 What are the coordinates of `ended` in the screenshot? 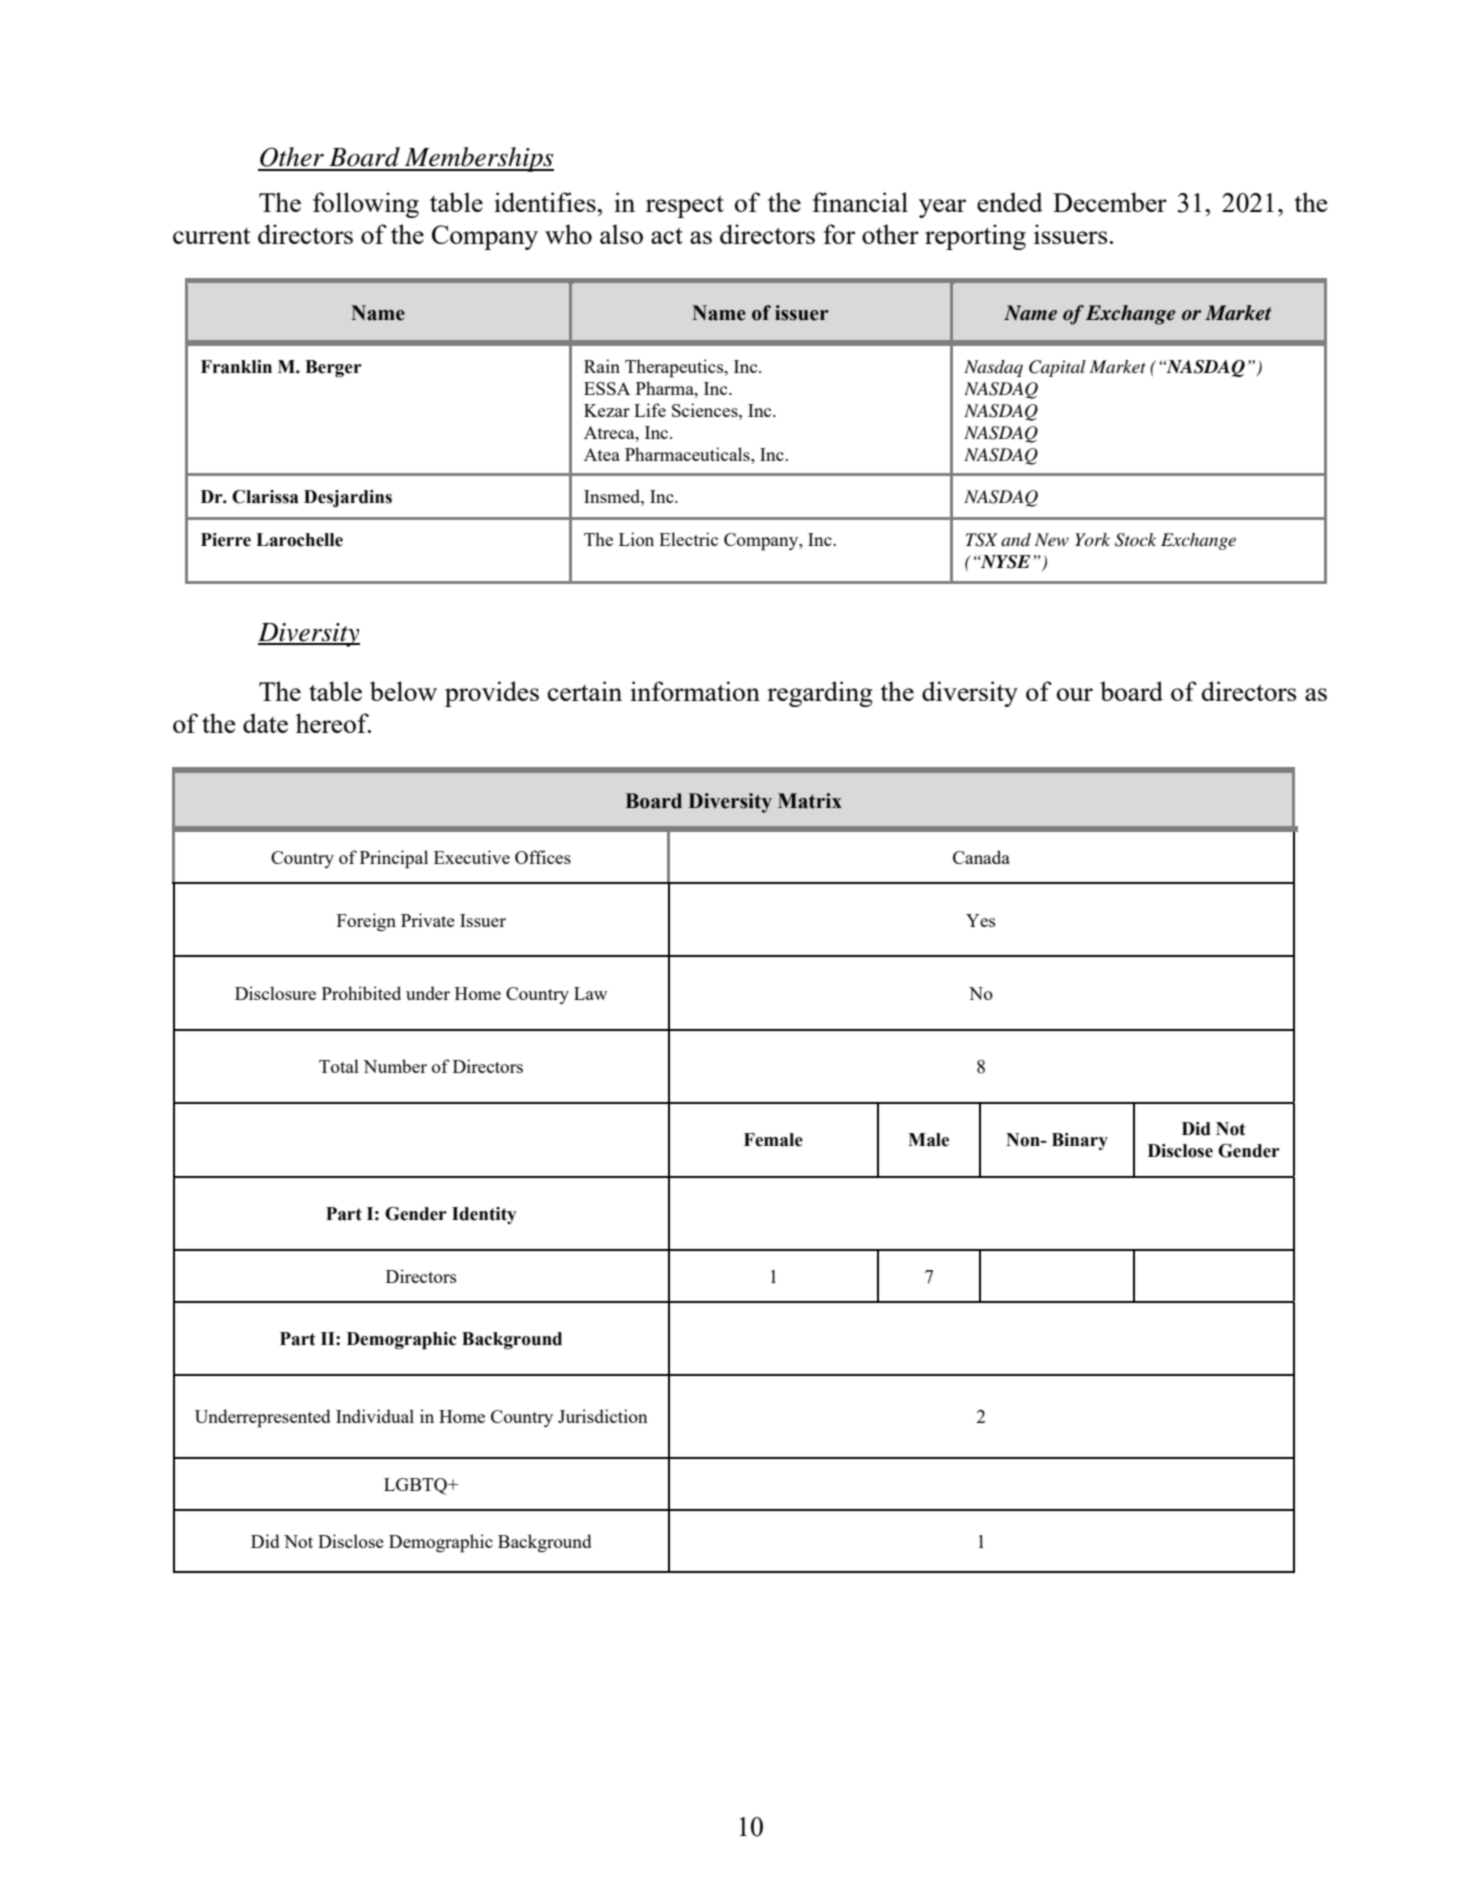 It's located at (1010, 202).
